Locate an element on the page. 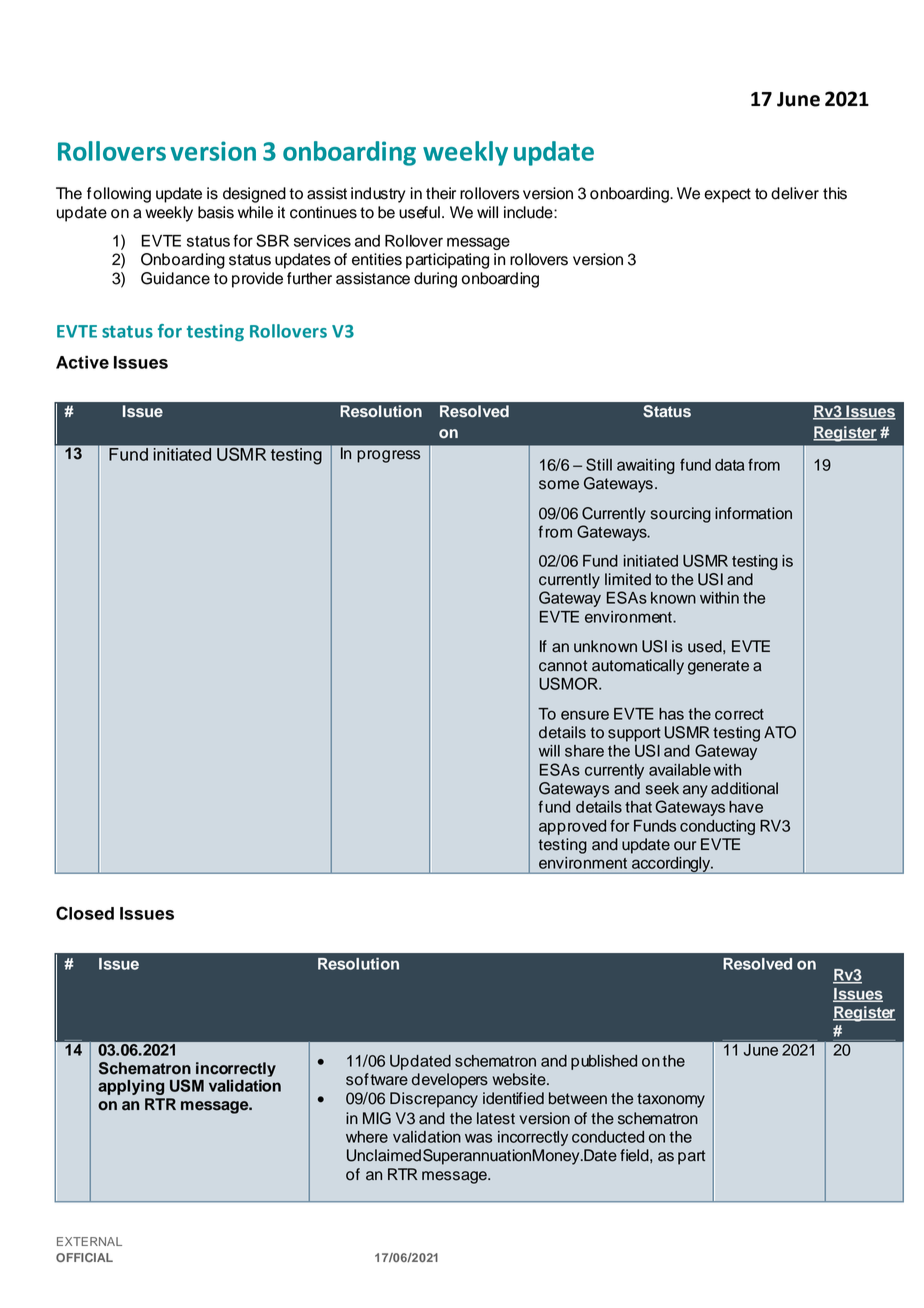 This document has width=924, height=1308. ATO is located at coordinates (780, 732).
